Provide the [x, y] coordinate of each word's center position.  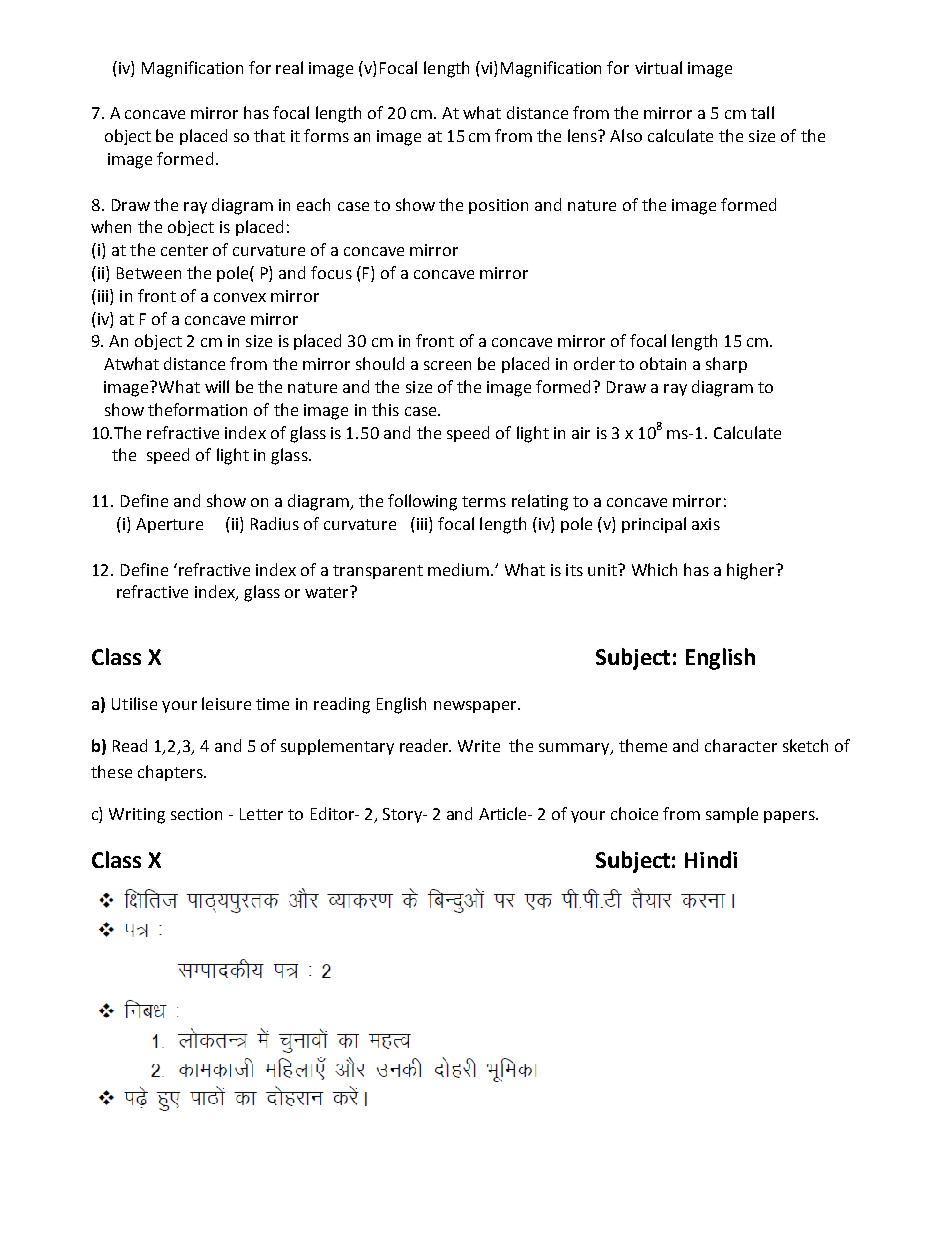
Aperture [169, 525]
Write [479, 746]
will [217, 386]
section [196, 814]
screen [447, 365]
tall [762, 112]
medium [458, 569]
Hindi [711, 859]
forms [326, 135]
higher [752, 571]
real [289, 67]
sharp [726, 365]
